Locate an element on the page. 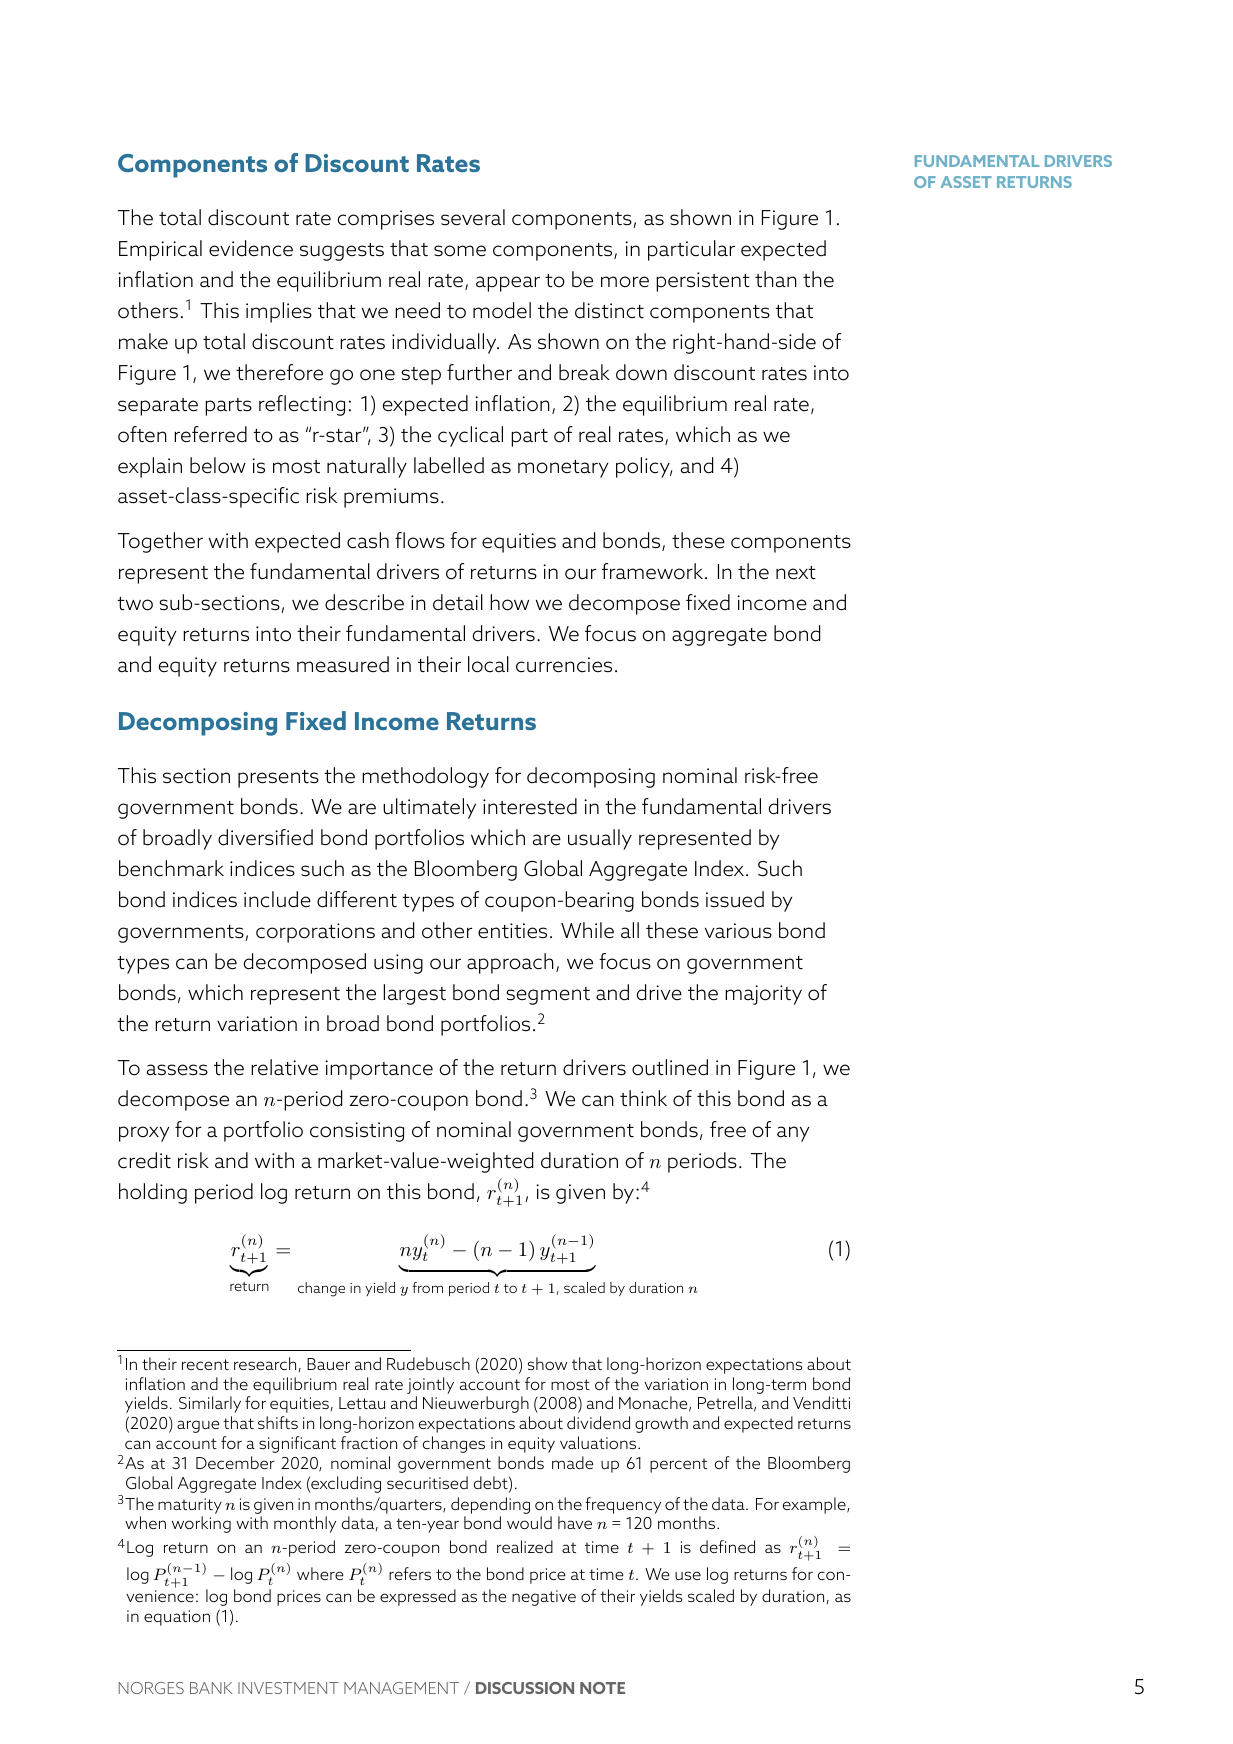  DISCUSSION is located at coordinates (525, 1688).
